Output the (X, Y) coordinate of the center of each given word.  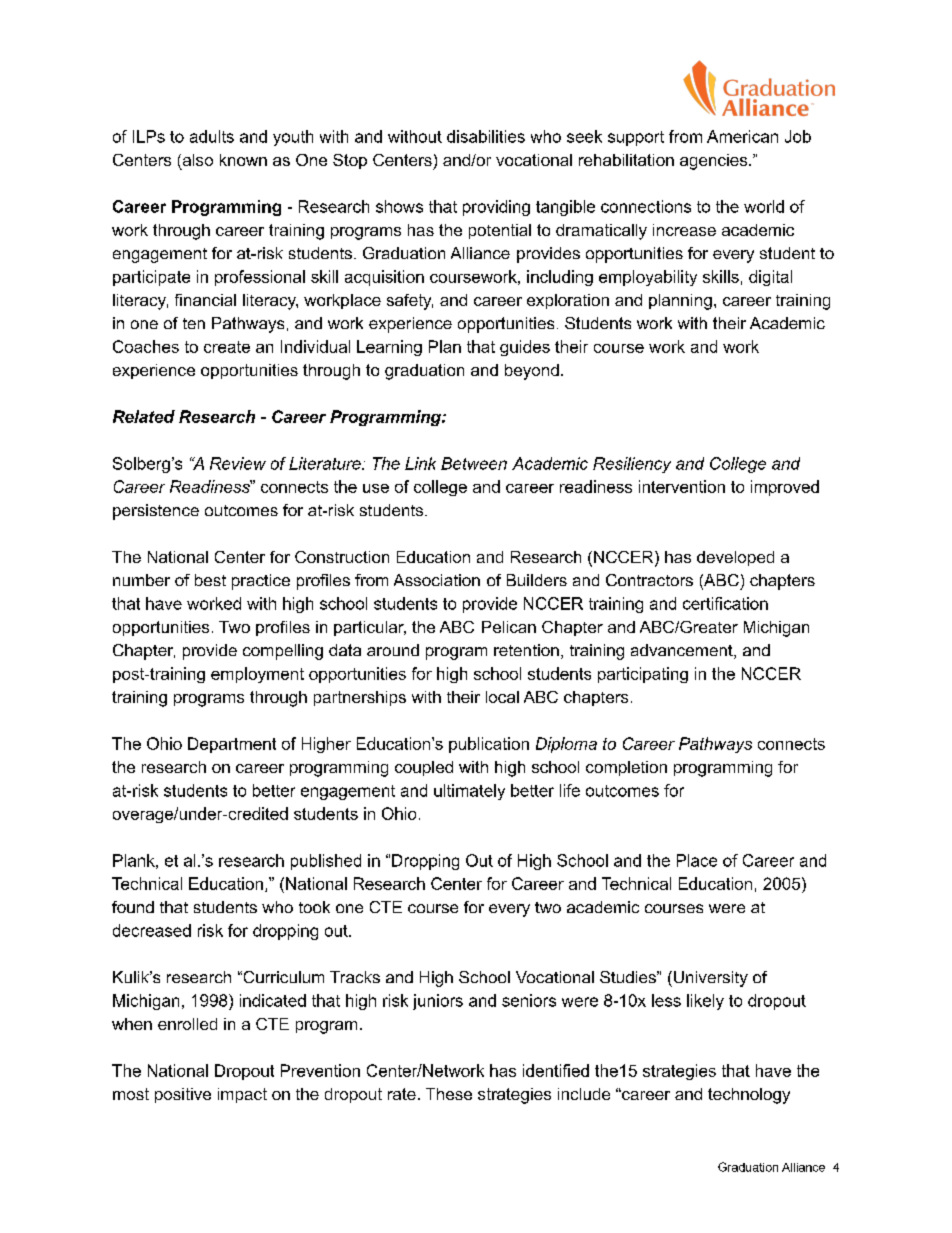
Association (437, 580)
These (449, 1094)
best (210, 580)
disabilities (486, 136)
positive (183, 1095)
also (196, 161)
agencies (715, 162)
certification (725, 603)
